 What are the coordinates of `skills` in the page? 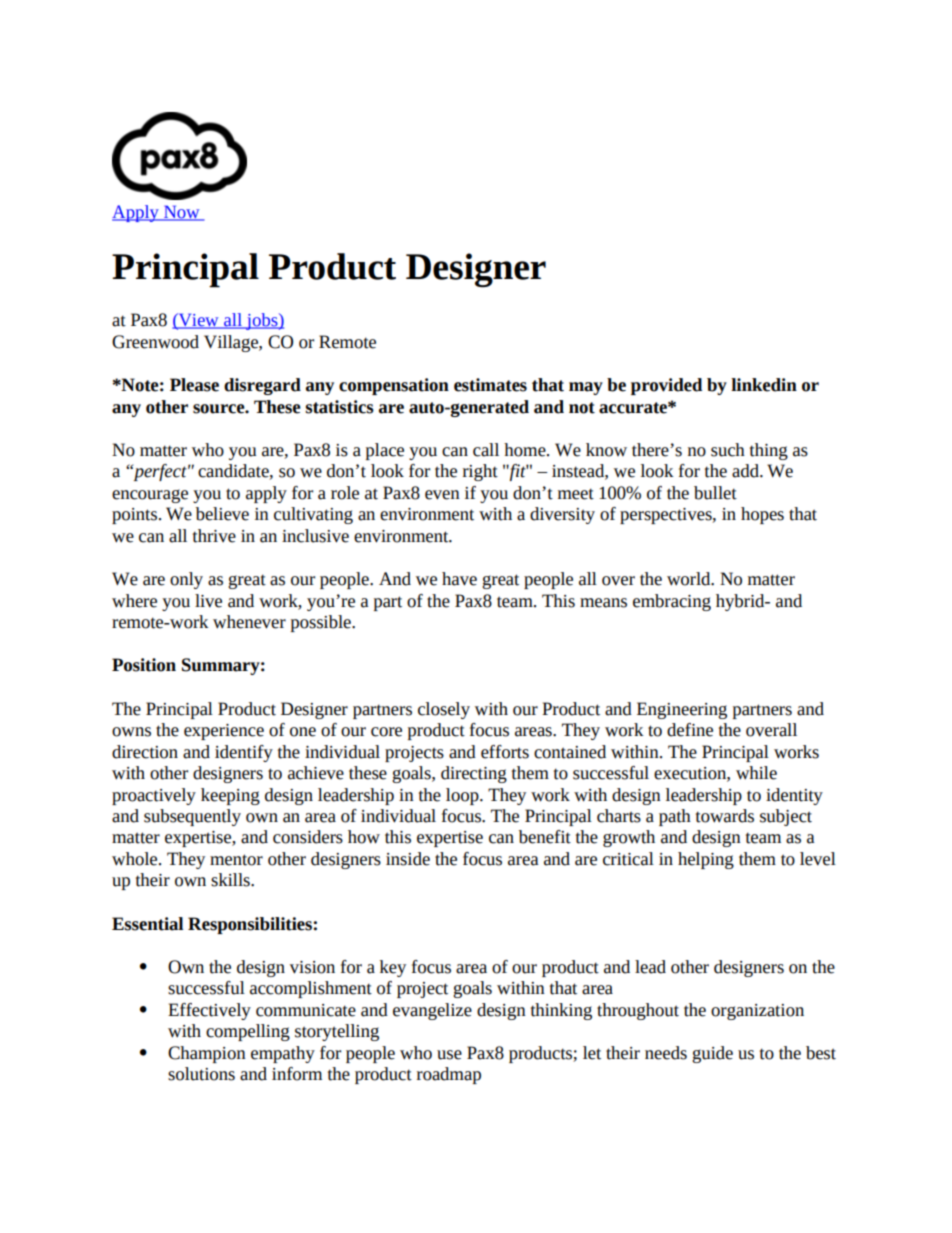 It's located at (231, 880).
